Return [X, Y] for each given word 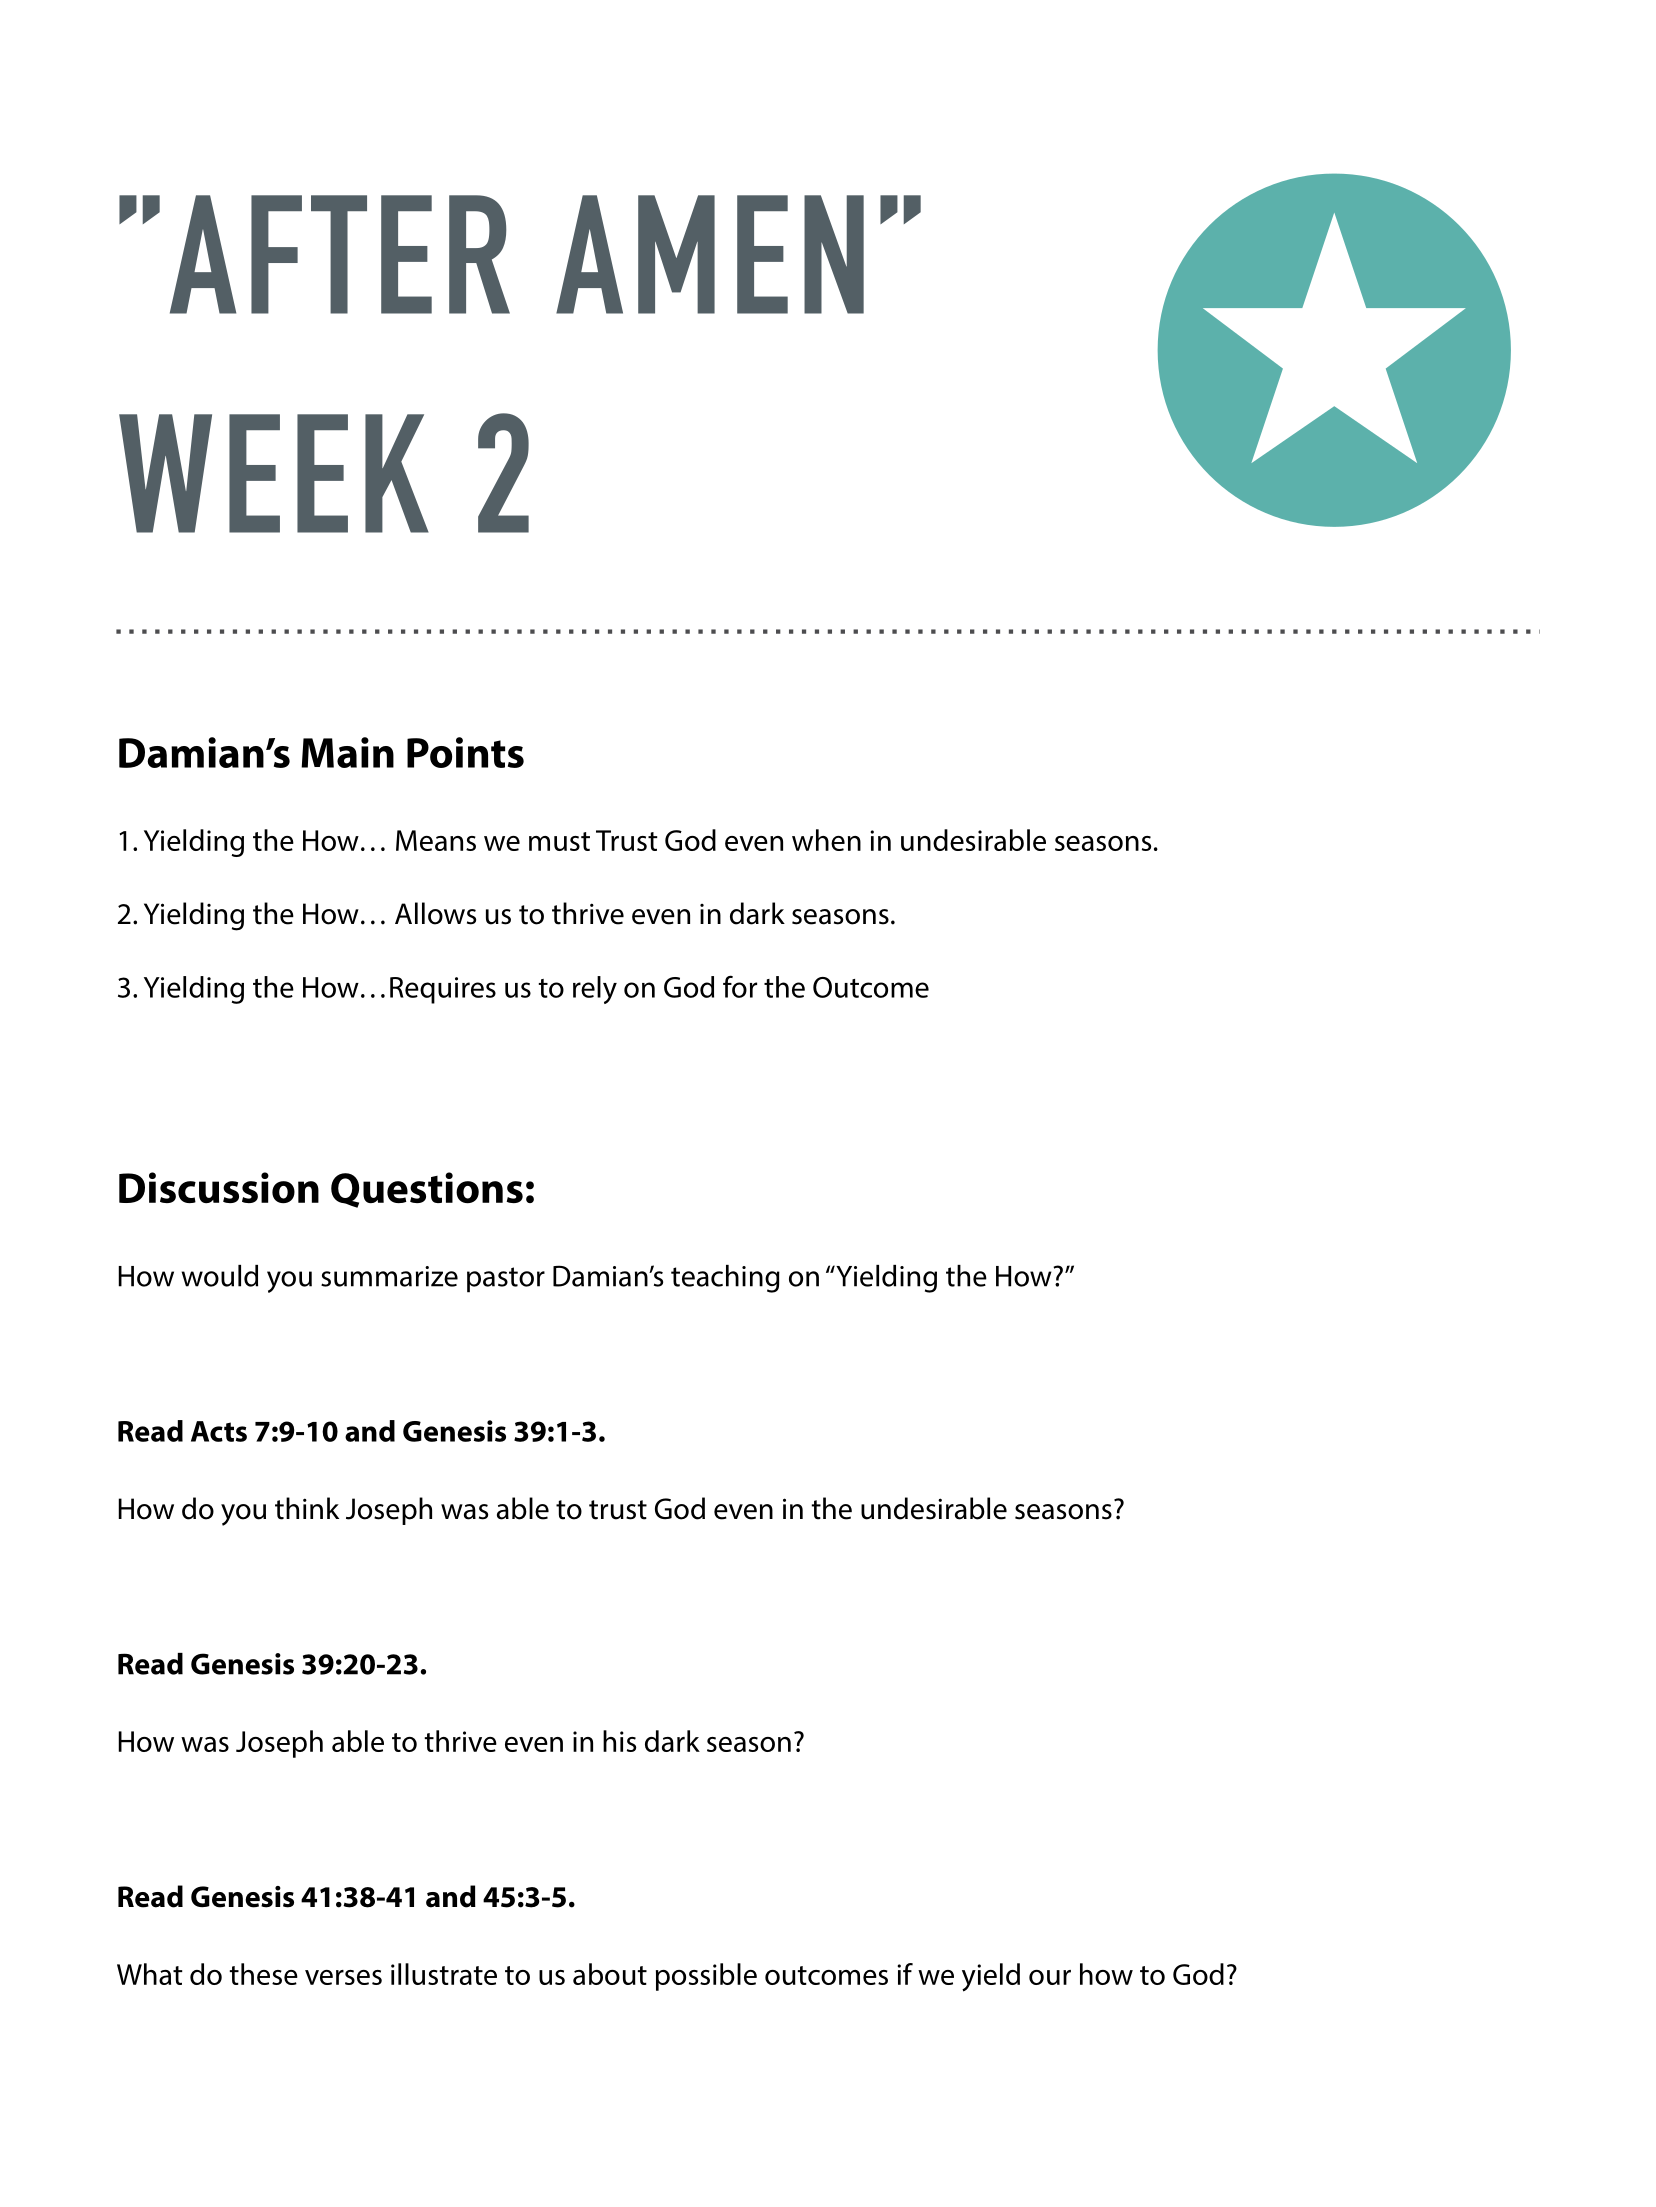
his [619, 1741]
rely [595, 990]
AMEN [710, 254]
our [1050, 1977]
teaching [725, 1279]
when [826, 840]
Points [465, 752]
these [263, 1974]
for [740, 986]
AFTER [340, 254]
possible [706, 1977]
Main [347, 752]
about [610, 1974]
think [307, 1508]
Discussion [219, 1188]
